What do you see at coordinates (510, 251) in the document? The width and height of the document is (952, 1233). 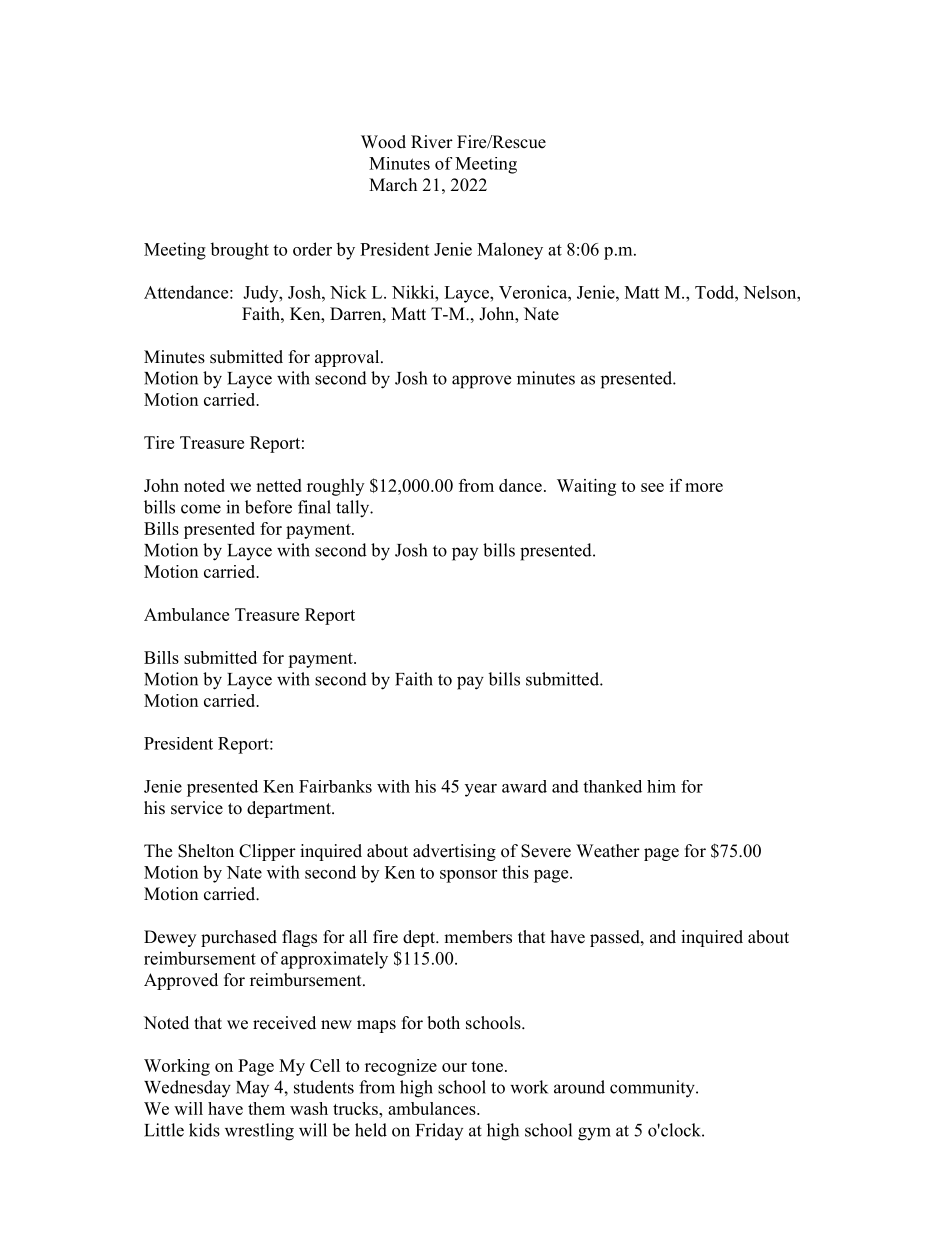 I see `Maloney` at bounding box center [510, 251].
